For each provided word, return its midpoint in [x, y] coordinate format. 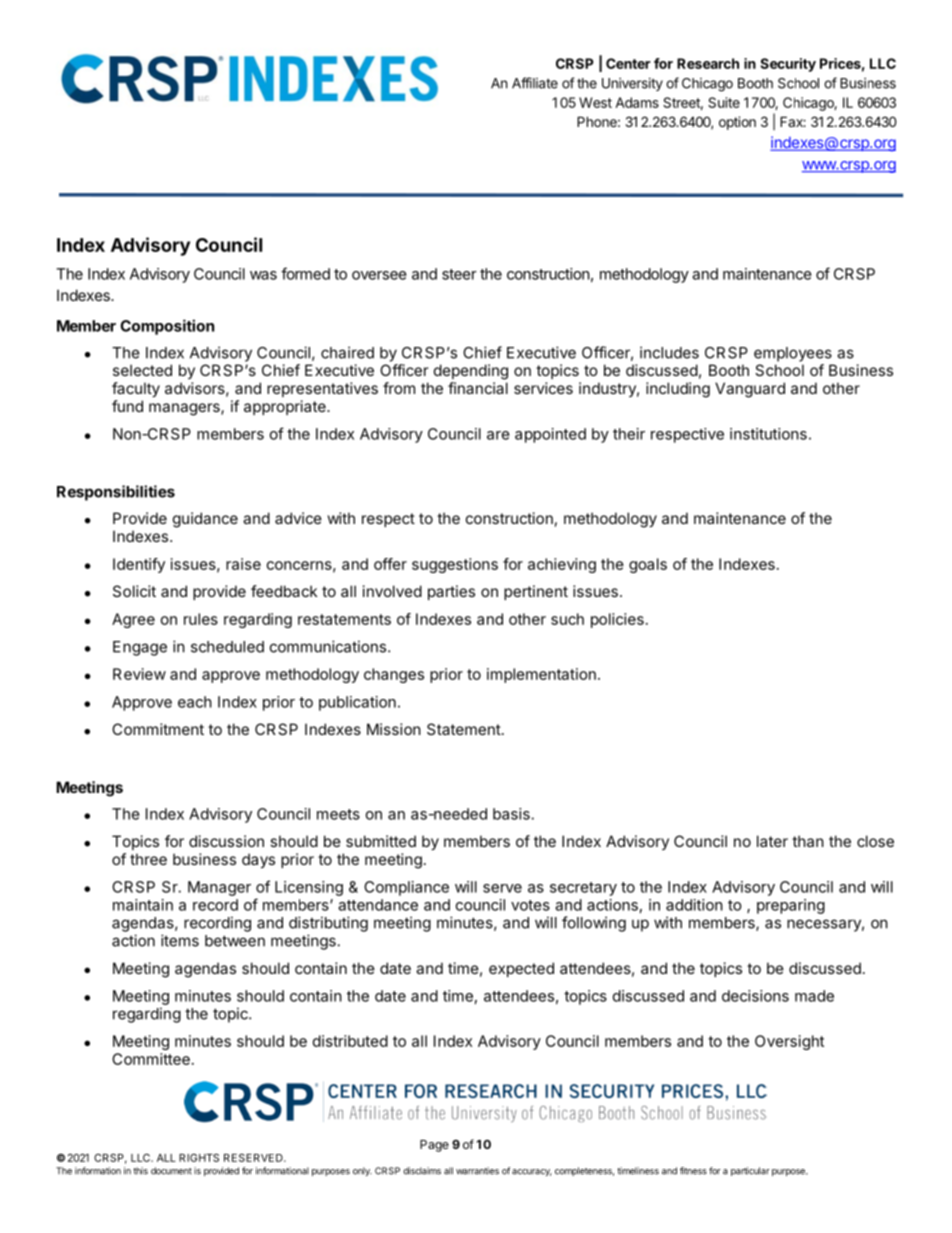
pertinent [536, 592]
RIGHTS [199, 1158]
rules [201, 619]
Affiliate [535, 83]
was [263, 275]
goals [648, 565]
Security [788, 65]
